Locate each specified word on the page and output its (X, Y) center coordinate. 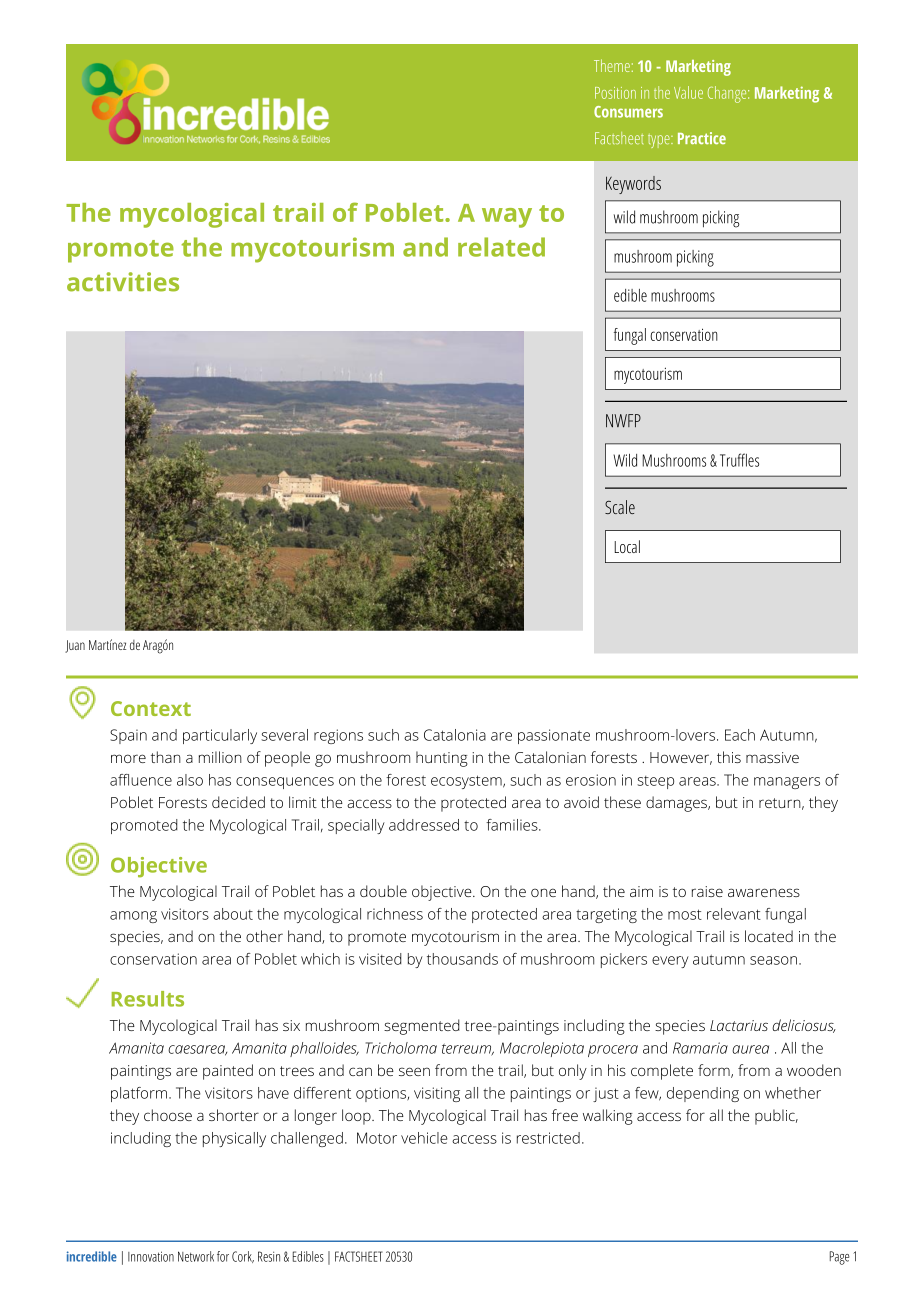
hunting (442, 759)
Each (740, 735)
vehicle (424, 1138)
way (507, 218)
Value (688, 92)
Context (151, 708)
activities (123, 282)
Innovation (151, 1256)
